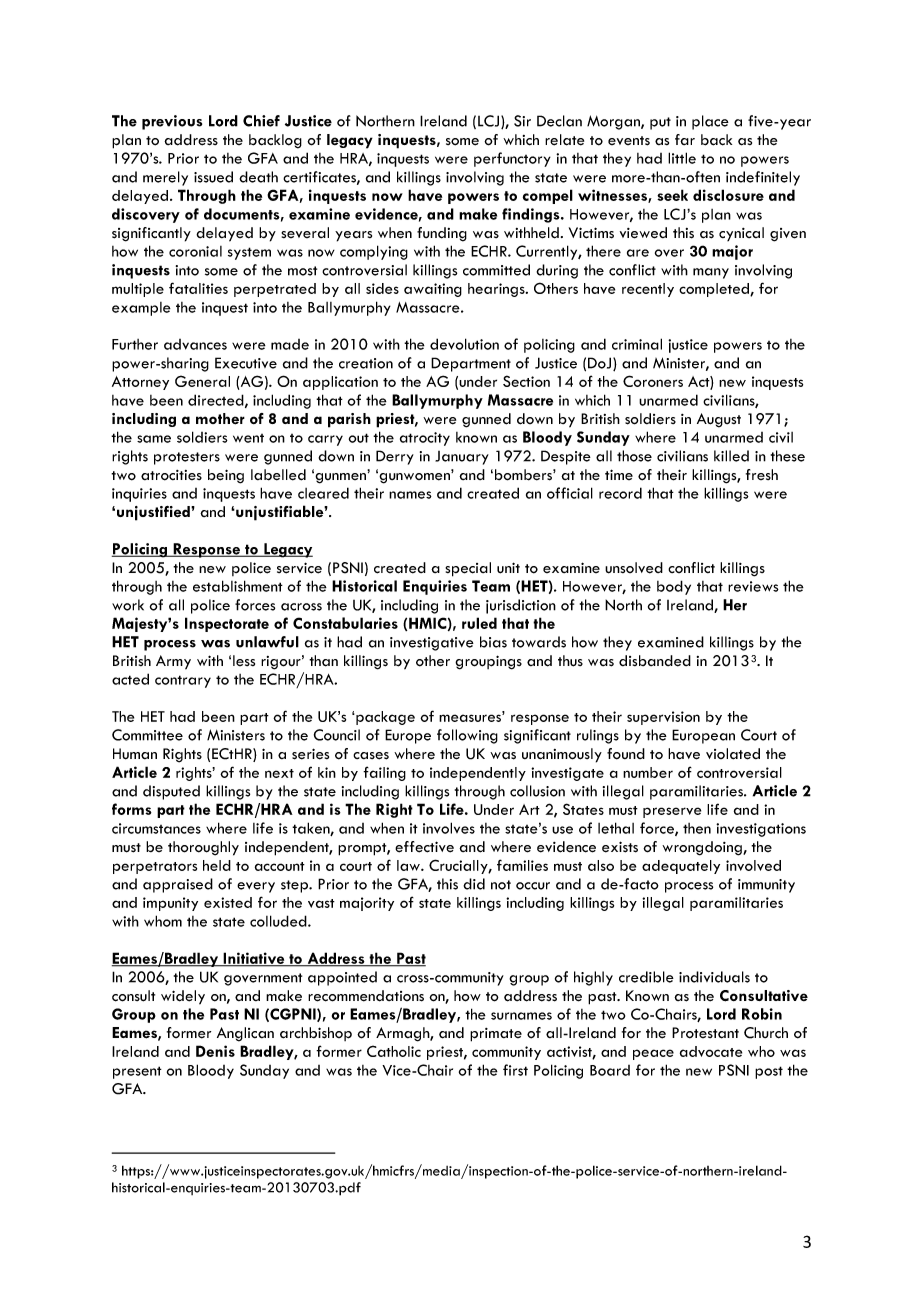 This page has width=924, height=1308. I want to click on Denis, so click(215, 1051).
